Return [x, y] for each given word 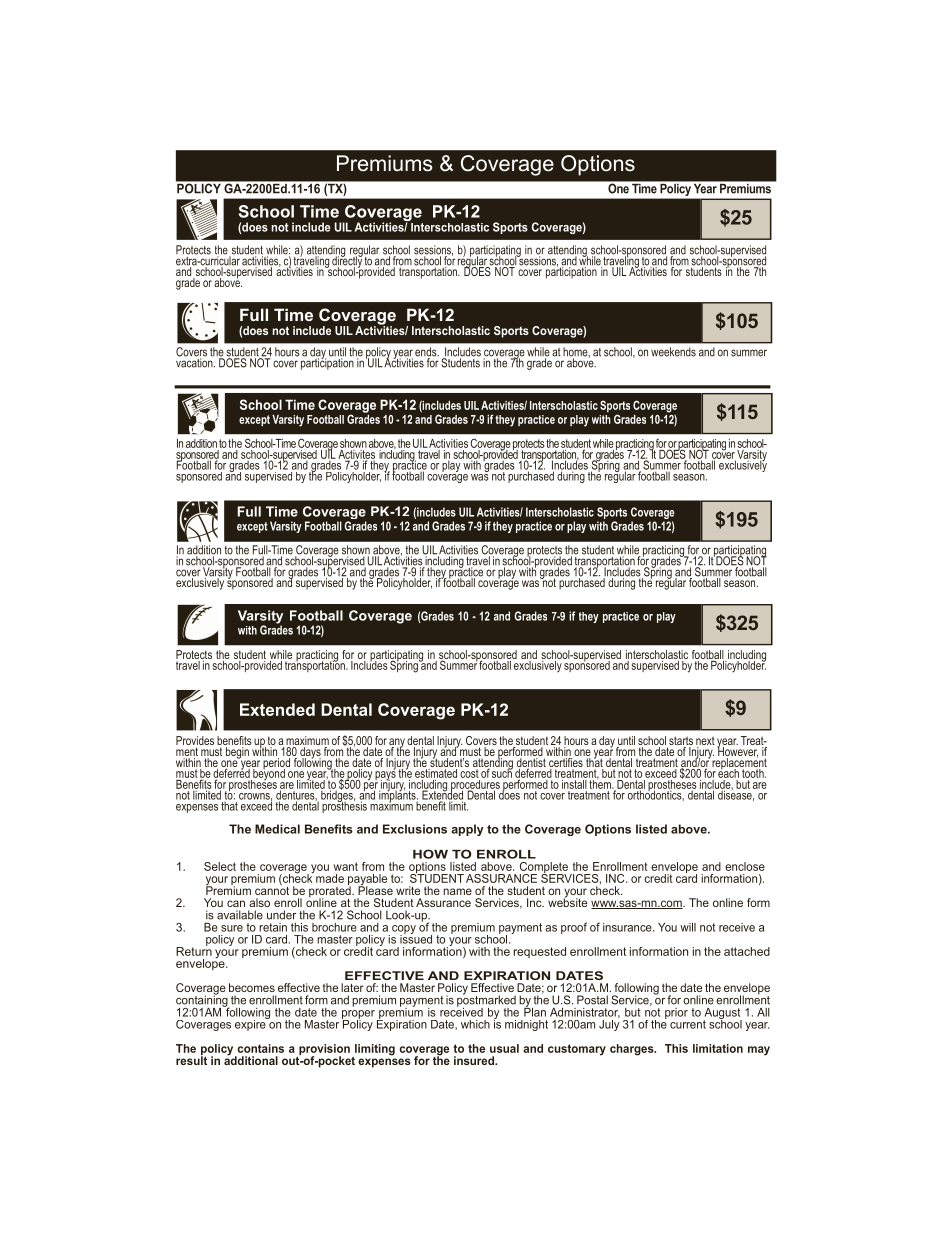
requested [539, 952]
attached [747, 951]
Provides [195, 742]
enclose [745, 866]
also [259, 902]
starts [680, 742]
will [688, 927]
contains [260, 1048]
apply [467, 830]
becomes [252, 987]
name [457, 891]
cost [469, 772]
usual [504, 1048]
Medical [277, 829]
